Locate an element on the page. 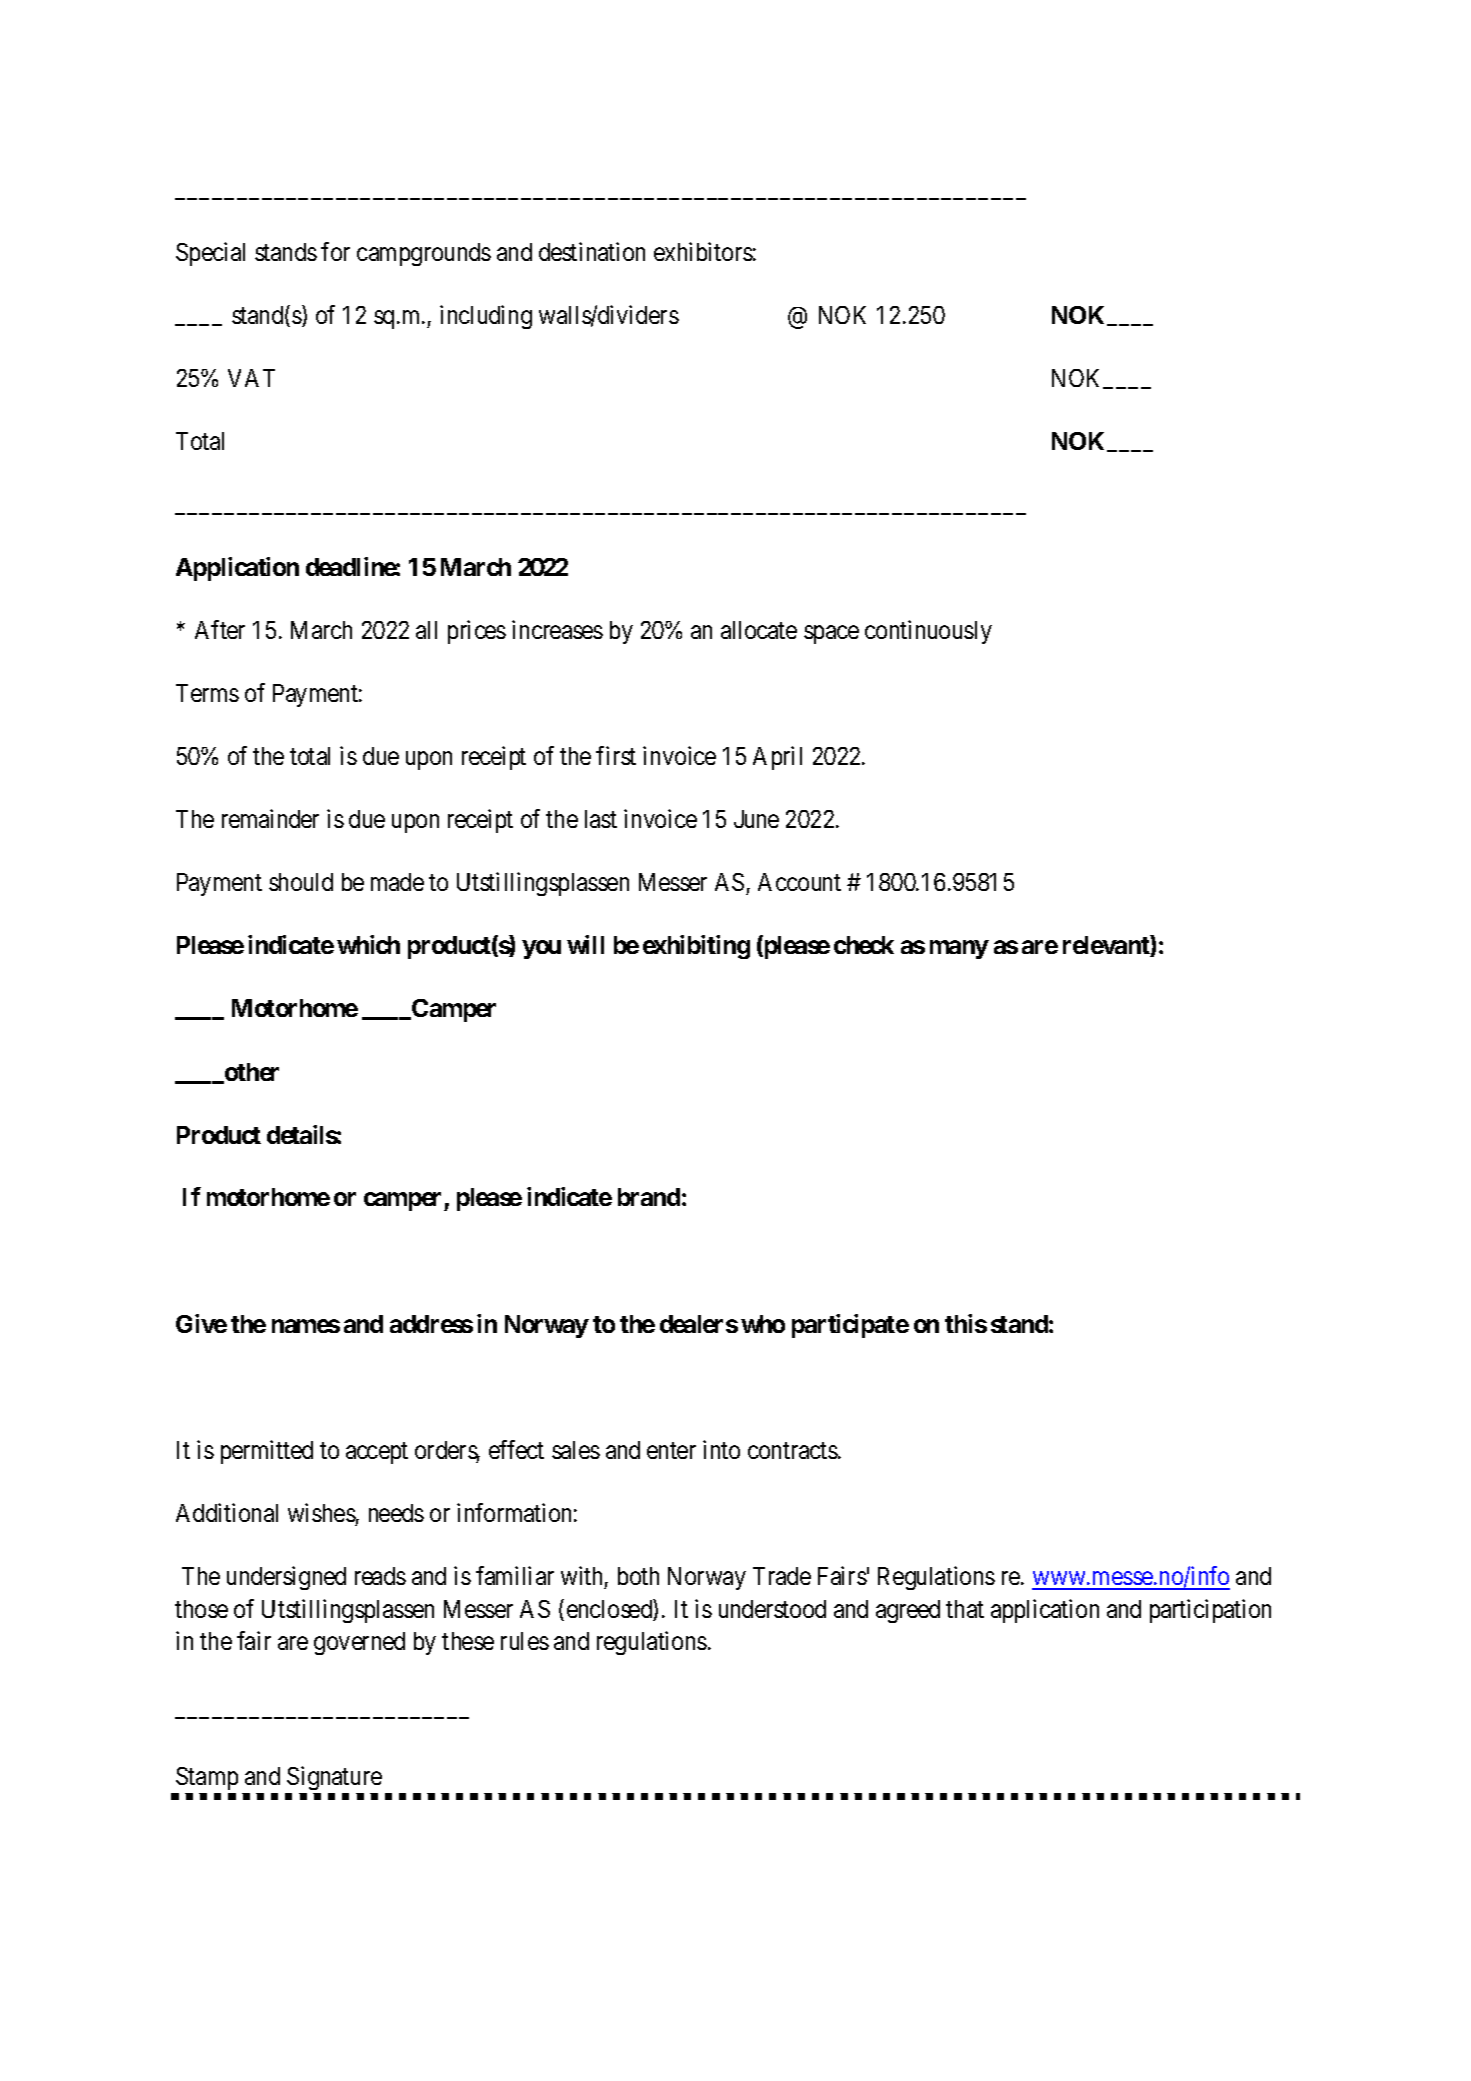  many is located at coordinates (959, 949).
